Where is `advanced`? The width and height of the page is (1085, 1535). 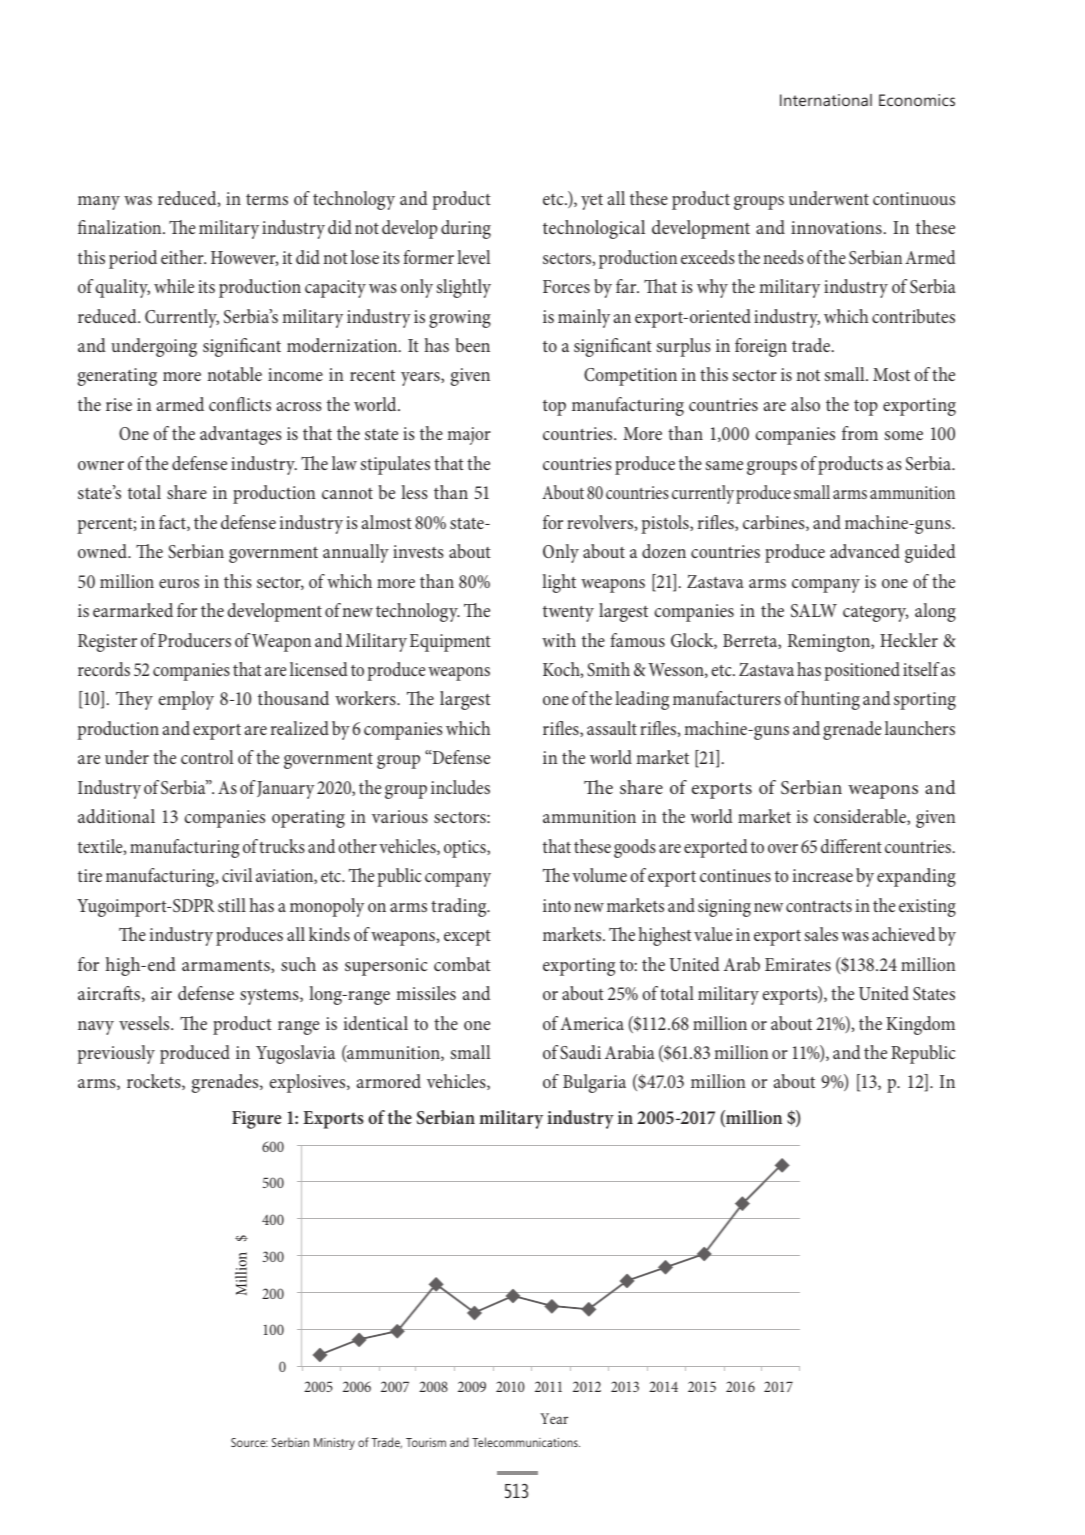
advanced is located at coordinates (865, 551).
